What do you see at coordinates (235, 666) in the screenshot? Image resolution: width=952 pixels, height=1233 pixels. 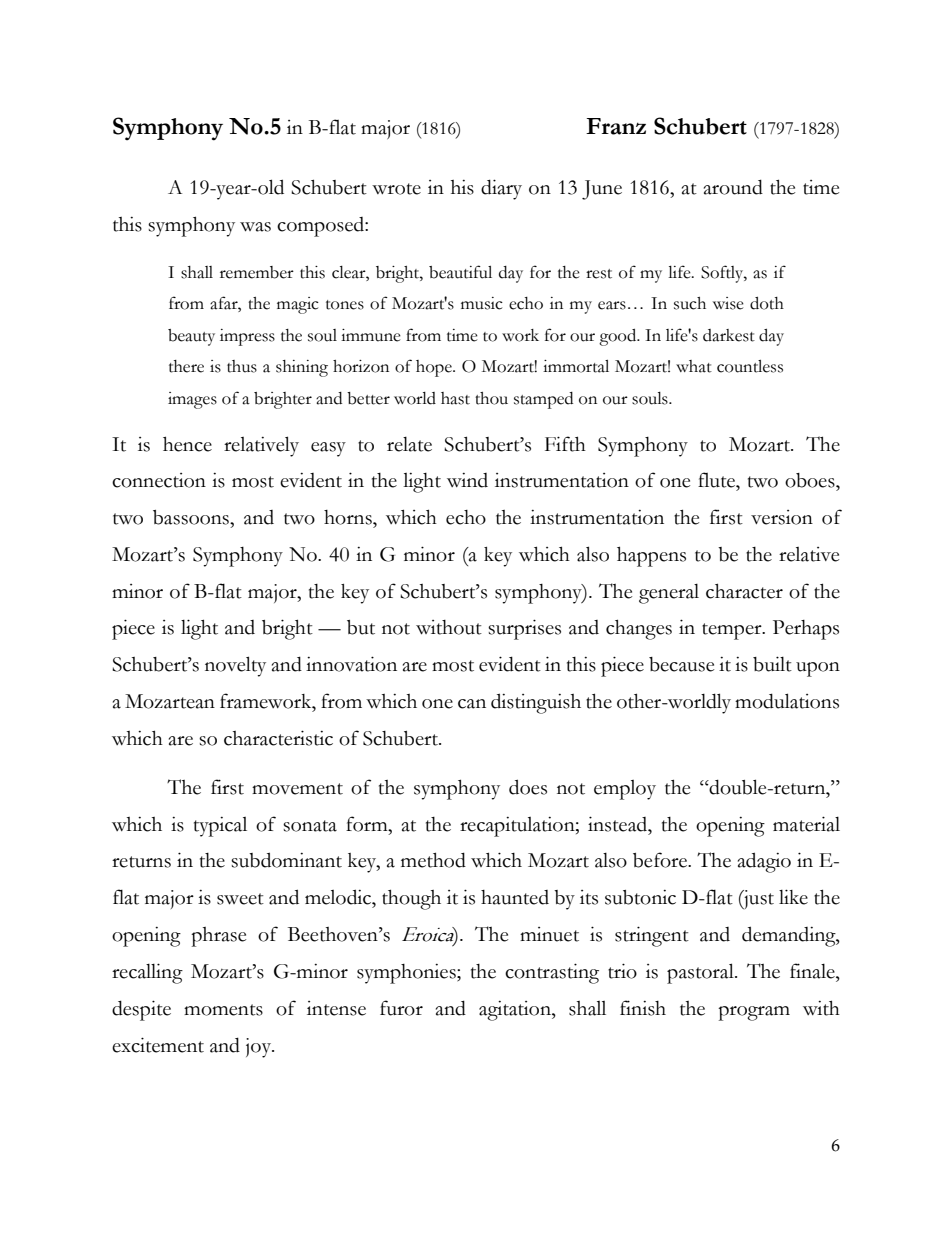 I see `novelty` at bounding box center [235, 666].
